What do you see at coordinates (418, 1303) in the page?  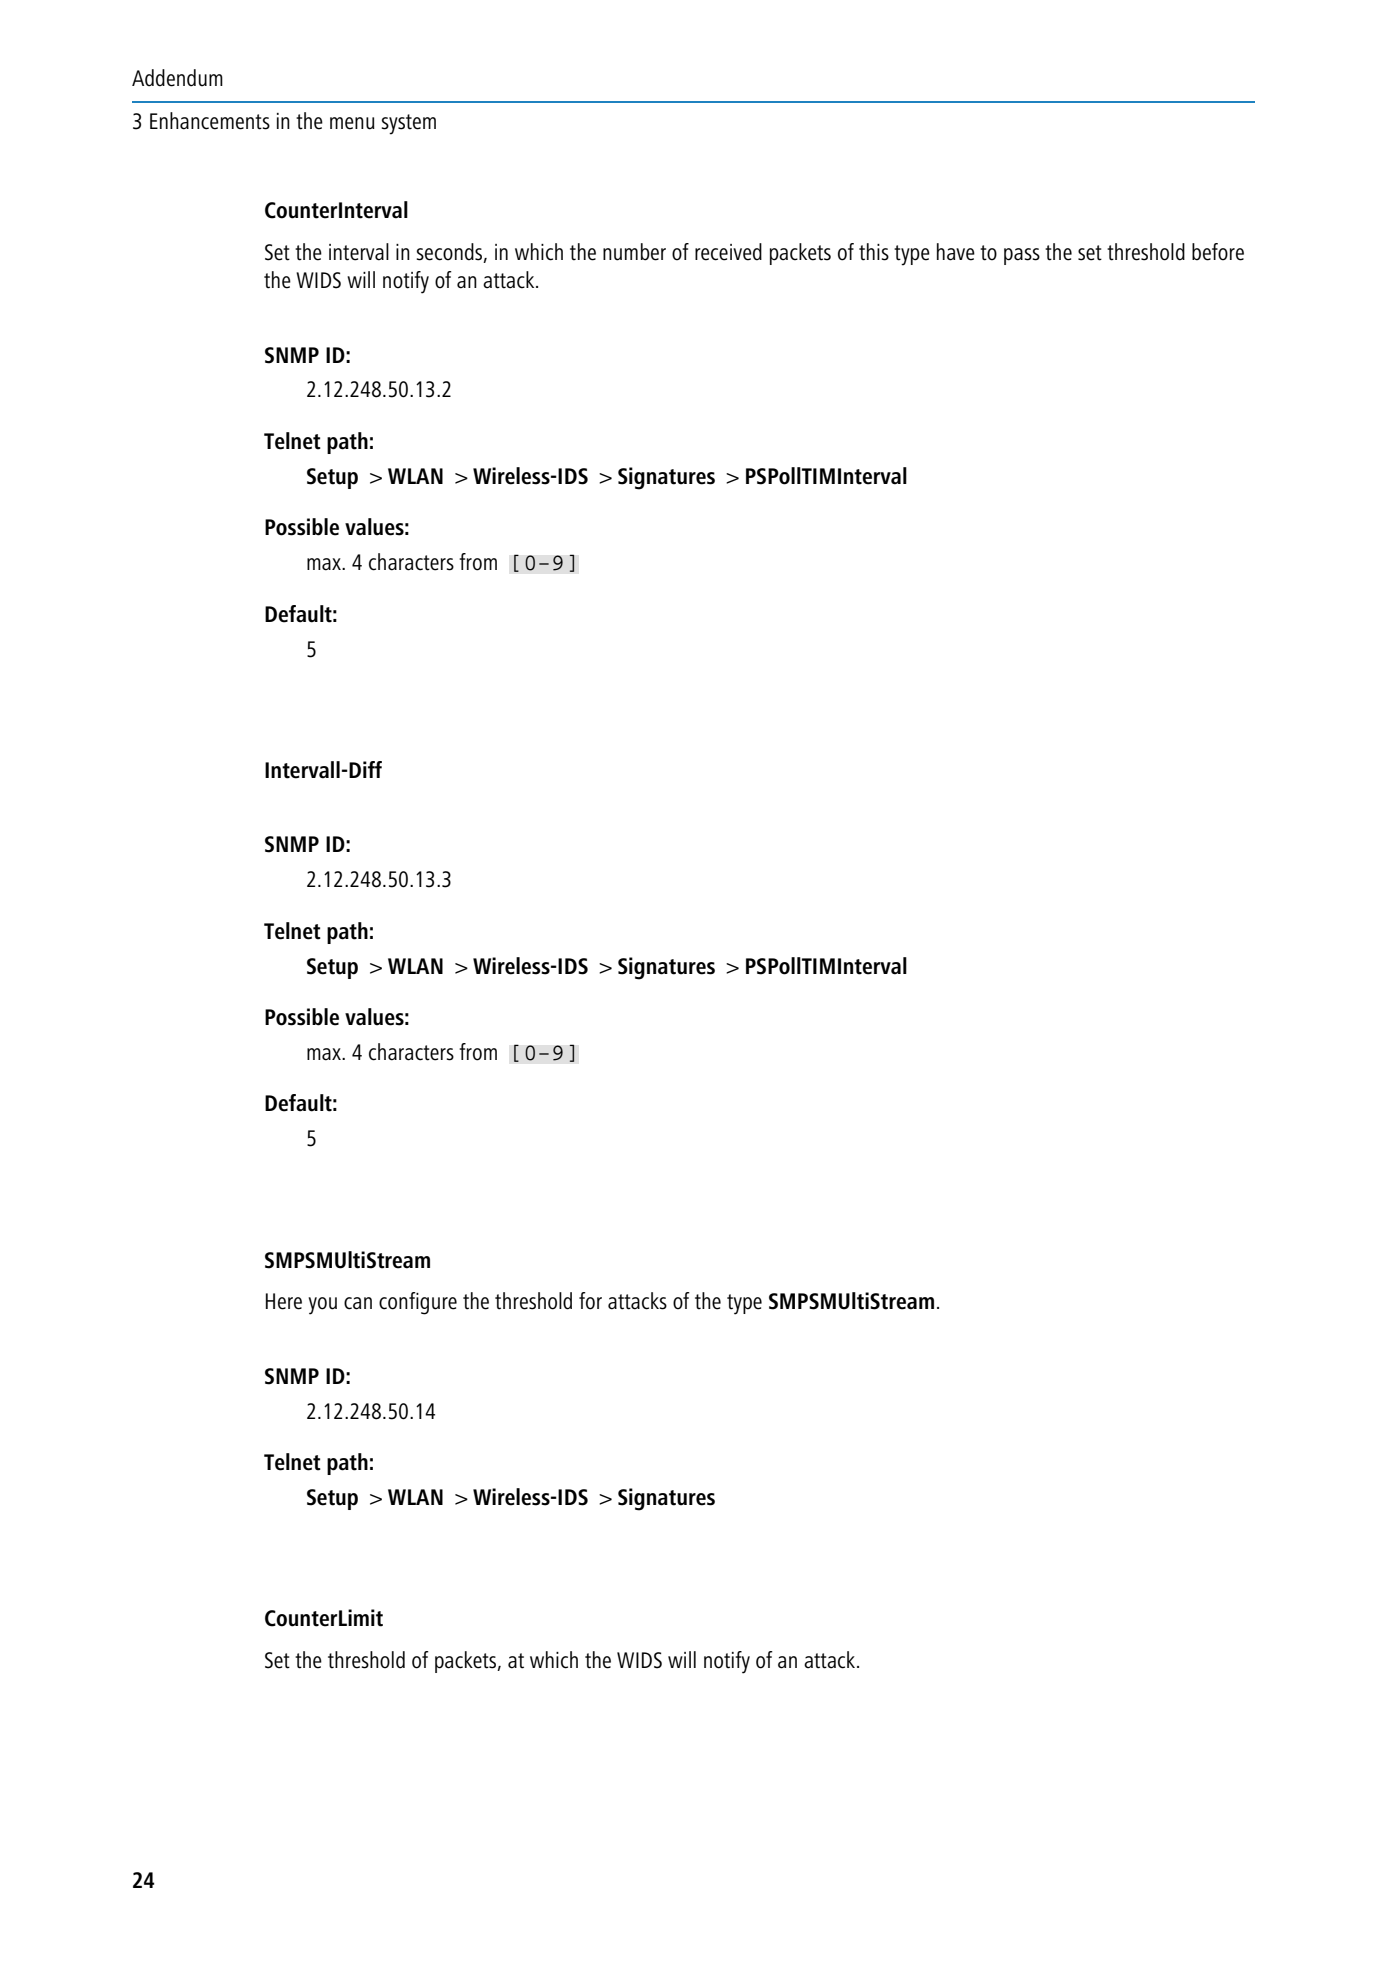 I see `configure` at bounding box center [418, 1303].
